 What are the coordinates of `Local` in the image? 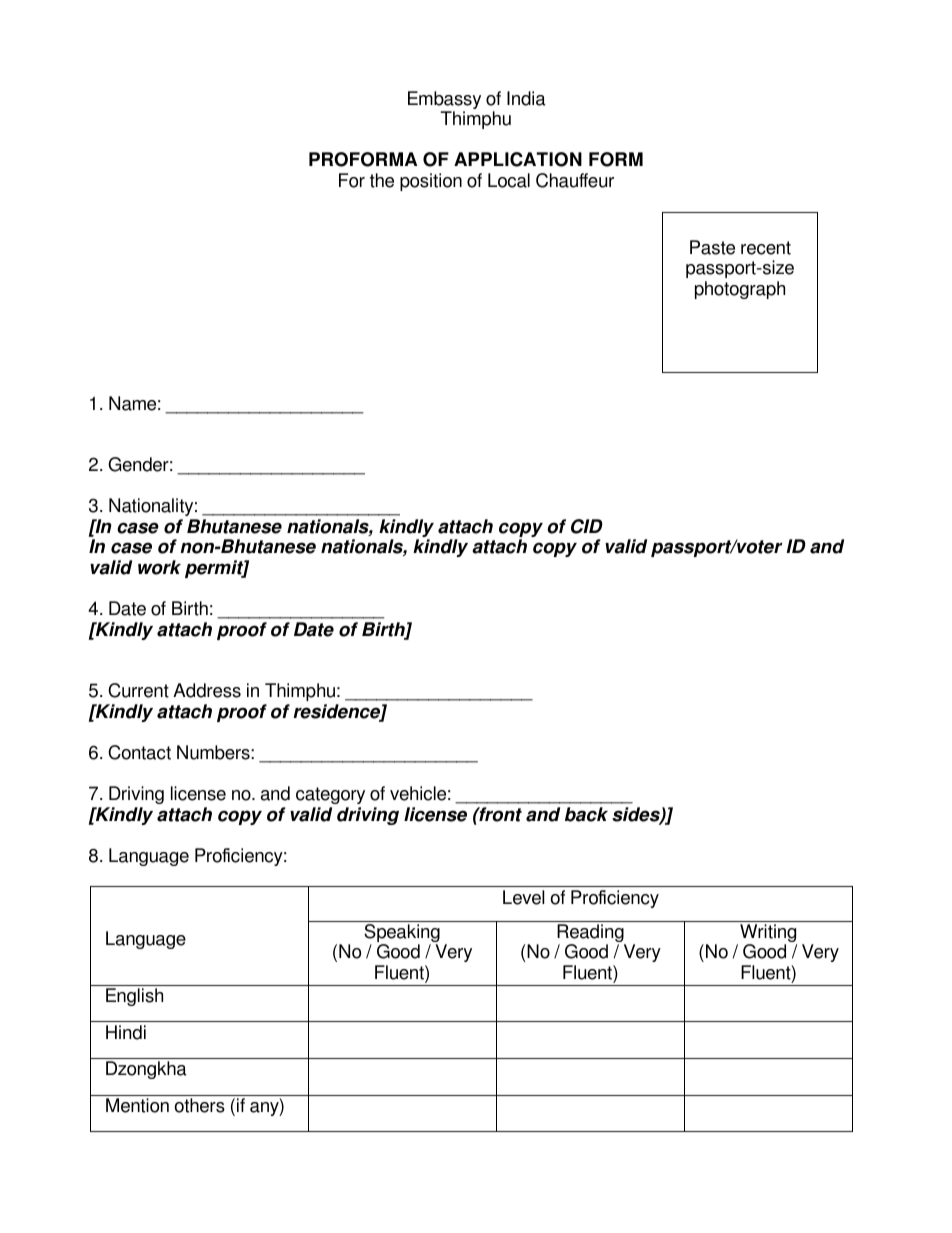 It's located at (509, 180).
